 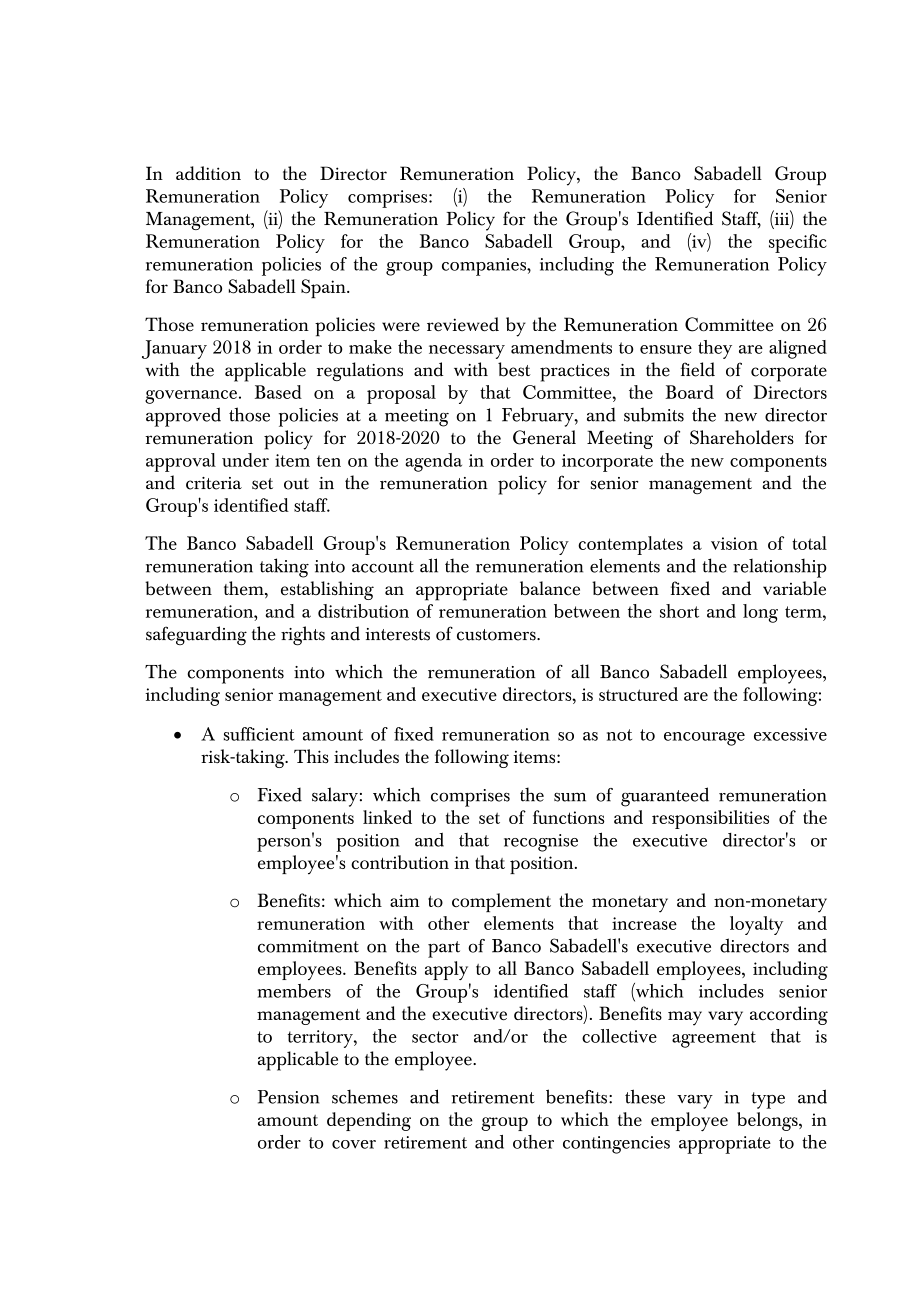 I want to click on loyalty, so click(x=756, y=925).
